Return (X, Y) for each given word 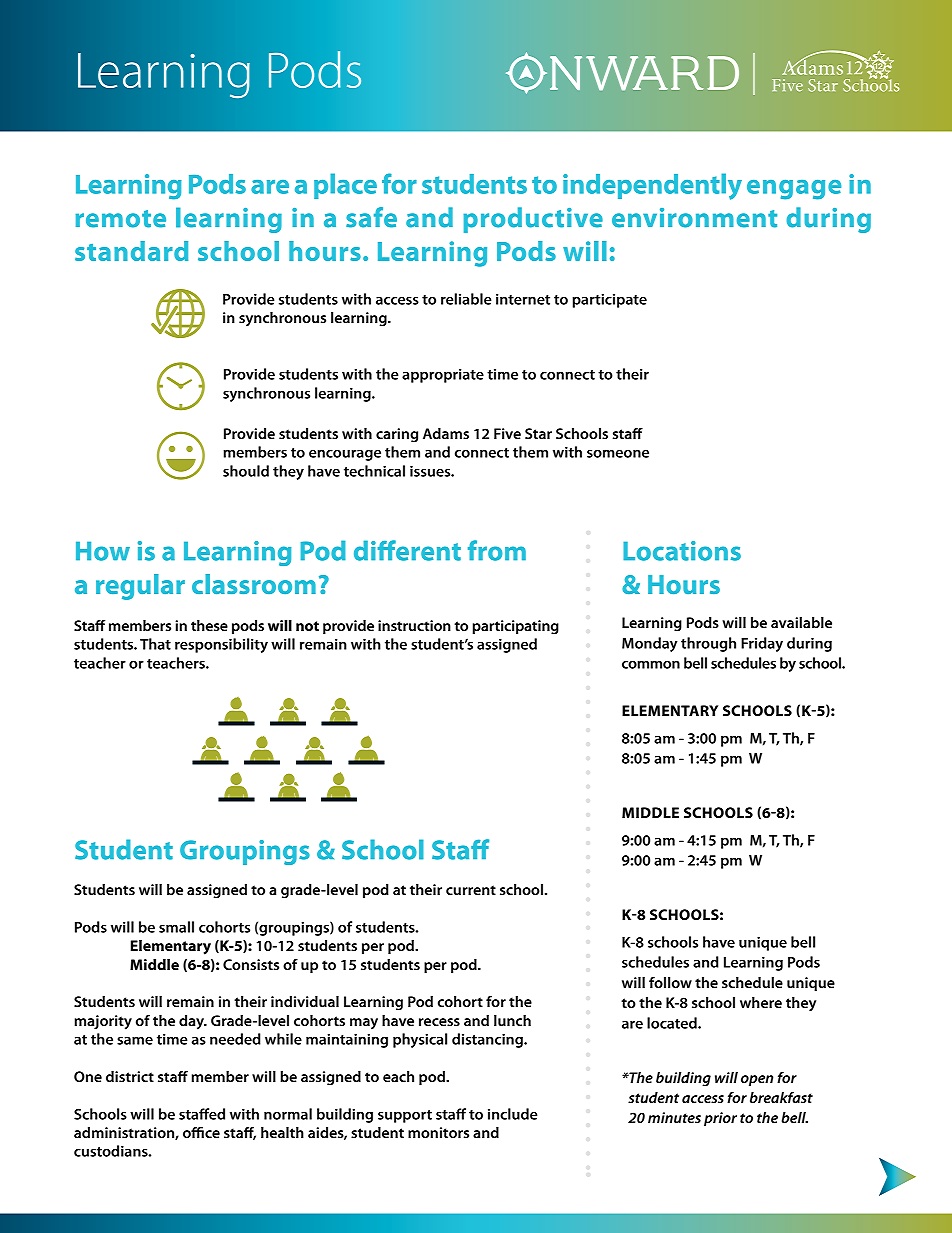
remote (121, 219)
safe (371, 217)
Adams (446, 433)
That (155, 644)
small (176, 927)
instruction (414, 625)
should (246, 471)
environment (694, 218)
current (471, 890)
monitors (438, 1132)
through (708, 644)
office (201, 1132)
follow (670, 982)
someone (618, 453)
